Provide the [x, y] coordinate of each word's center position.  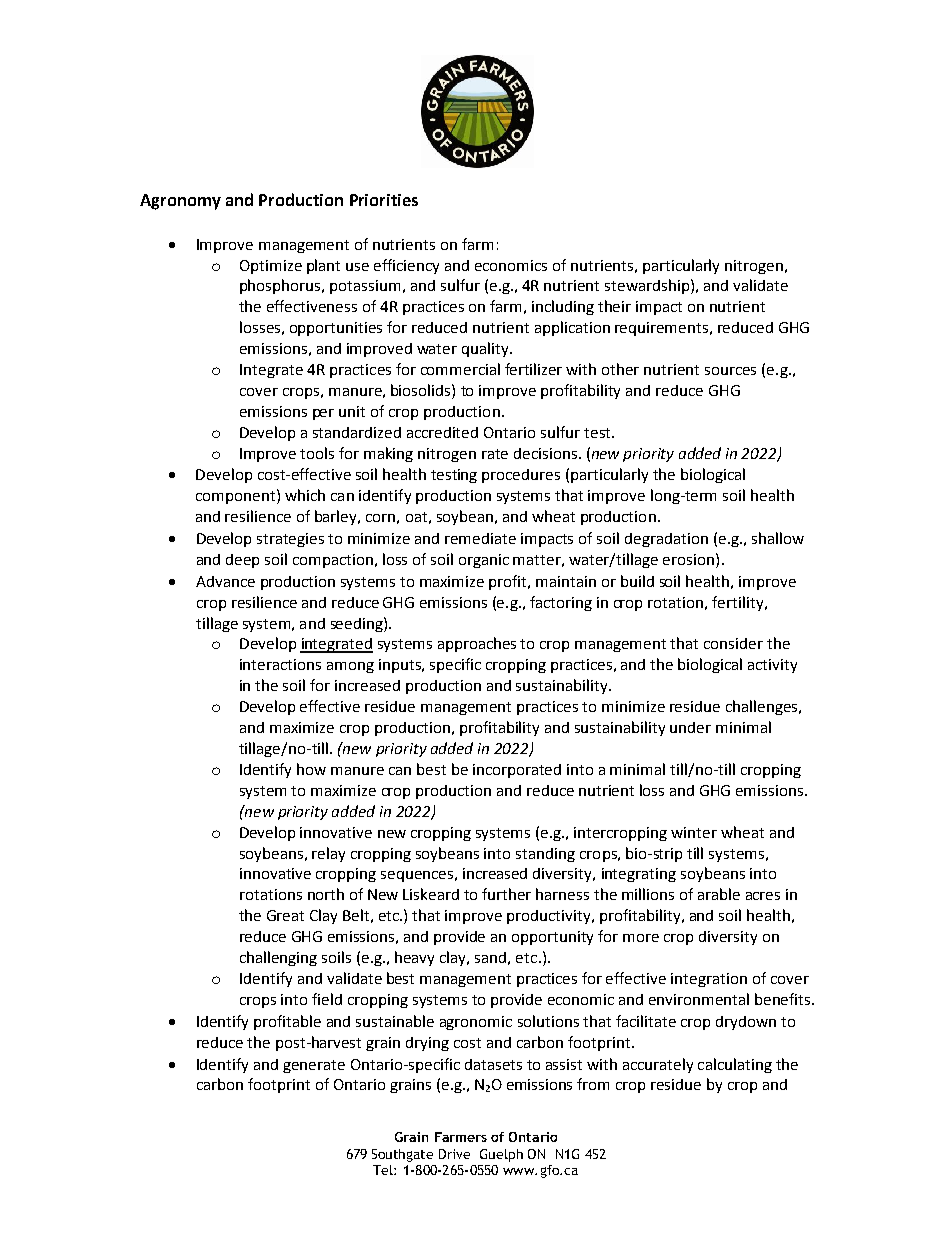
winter [694, 832]
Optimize [271, 267]
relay [328, 854]
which [305, 495]
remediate [480, 538]
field [327, 999]
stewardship [648, 286]
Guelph [501, 1155]
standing [545, 855]
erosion [688, 559]
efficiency [406, 266]
